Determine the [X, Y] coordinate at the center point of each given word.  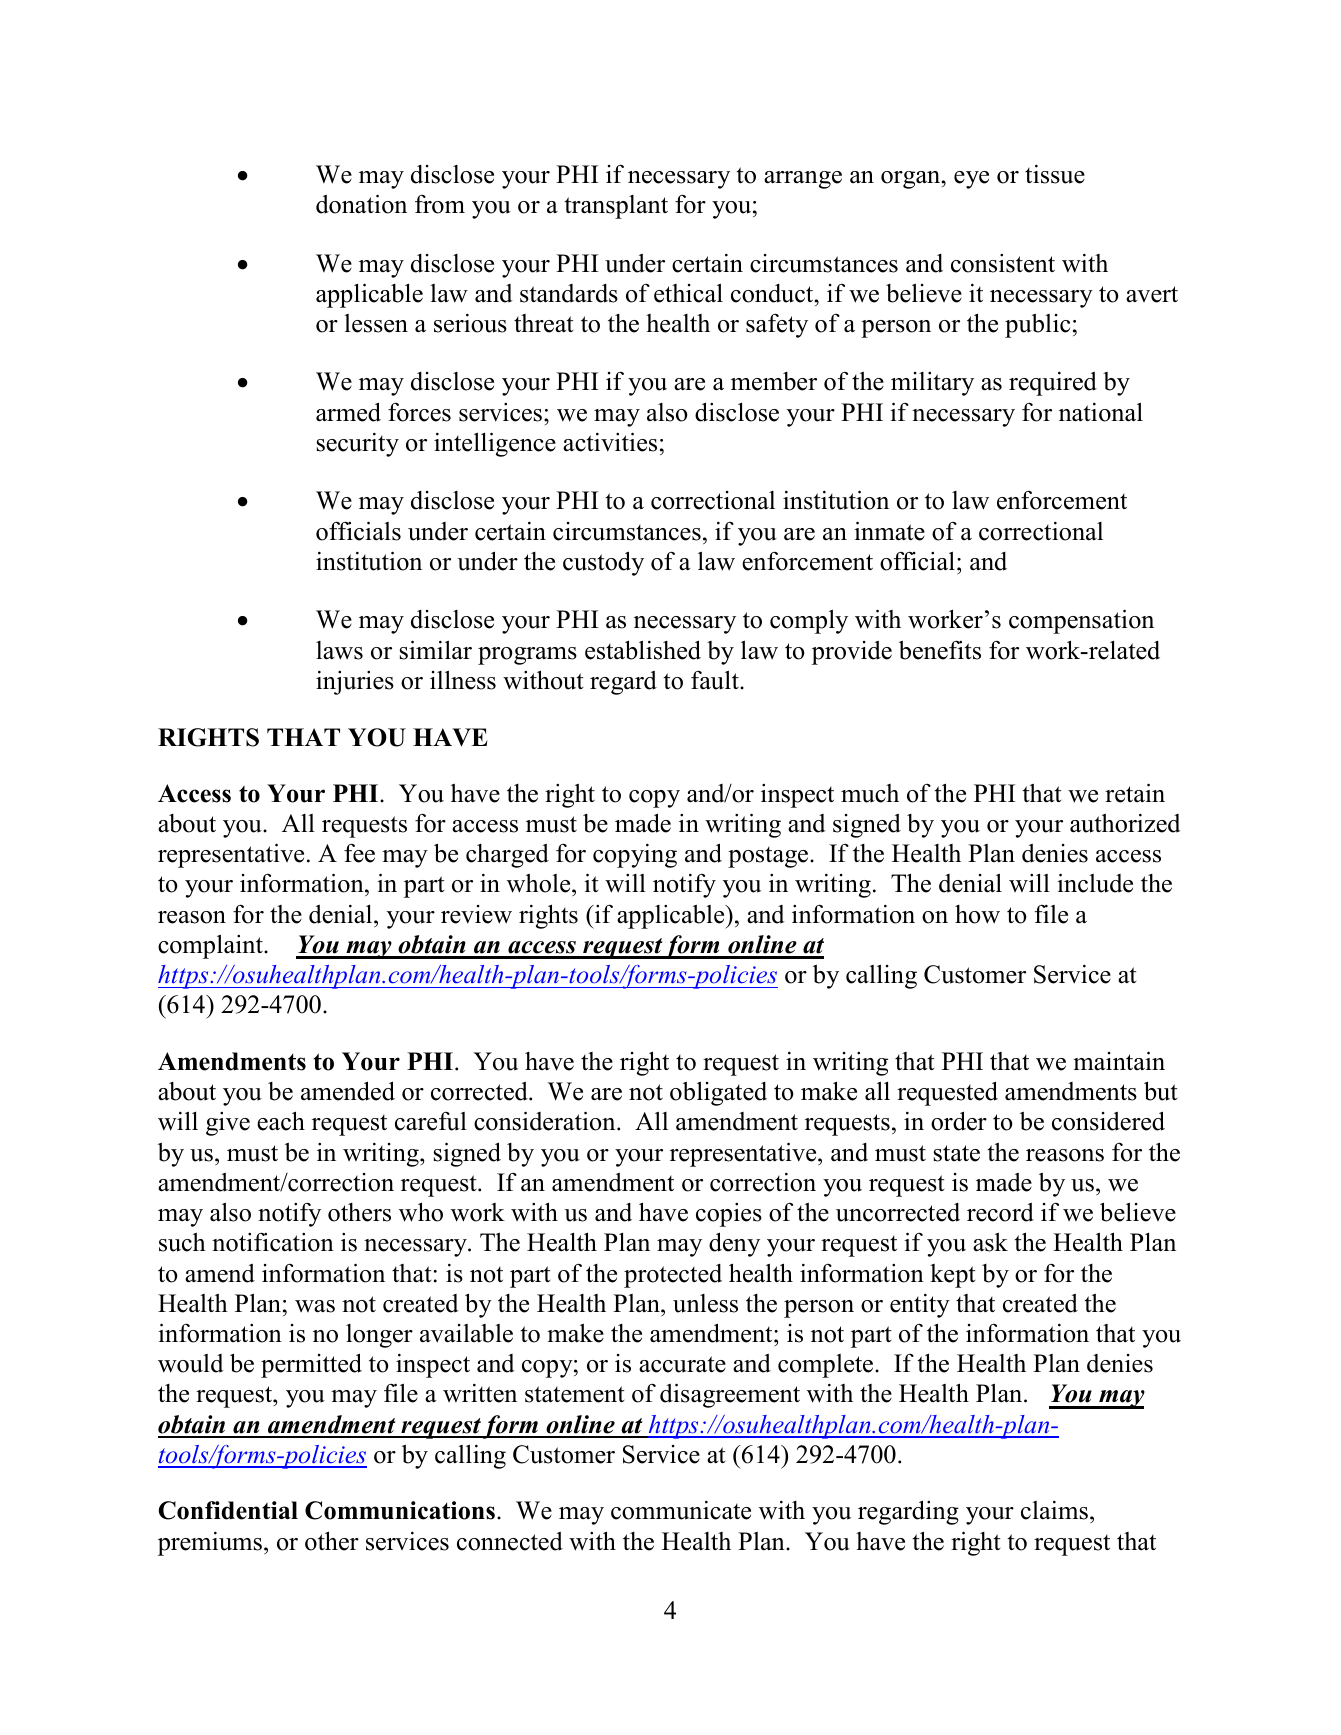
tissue [1055, 174]
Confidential [228, 1510]
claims [1054, 1510]
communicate [681, 1510]
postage [769, 857]
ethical [688, 293]
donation [361, 204]
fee [359, 853]
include [1095, 883]
